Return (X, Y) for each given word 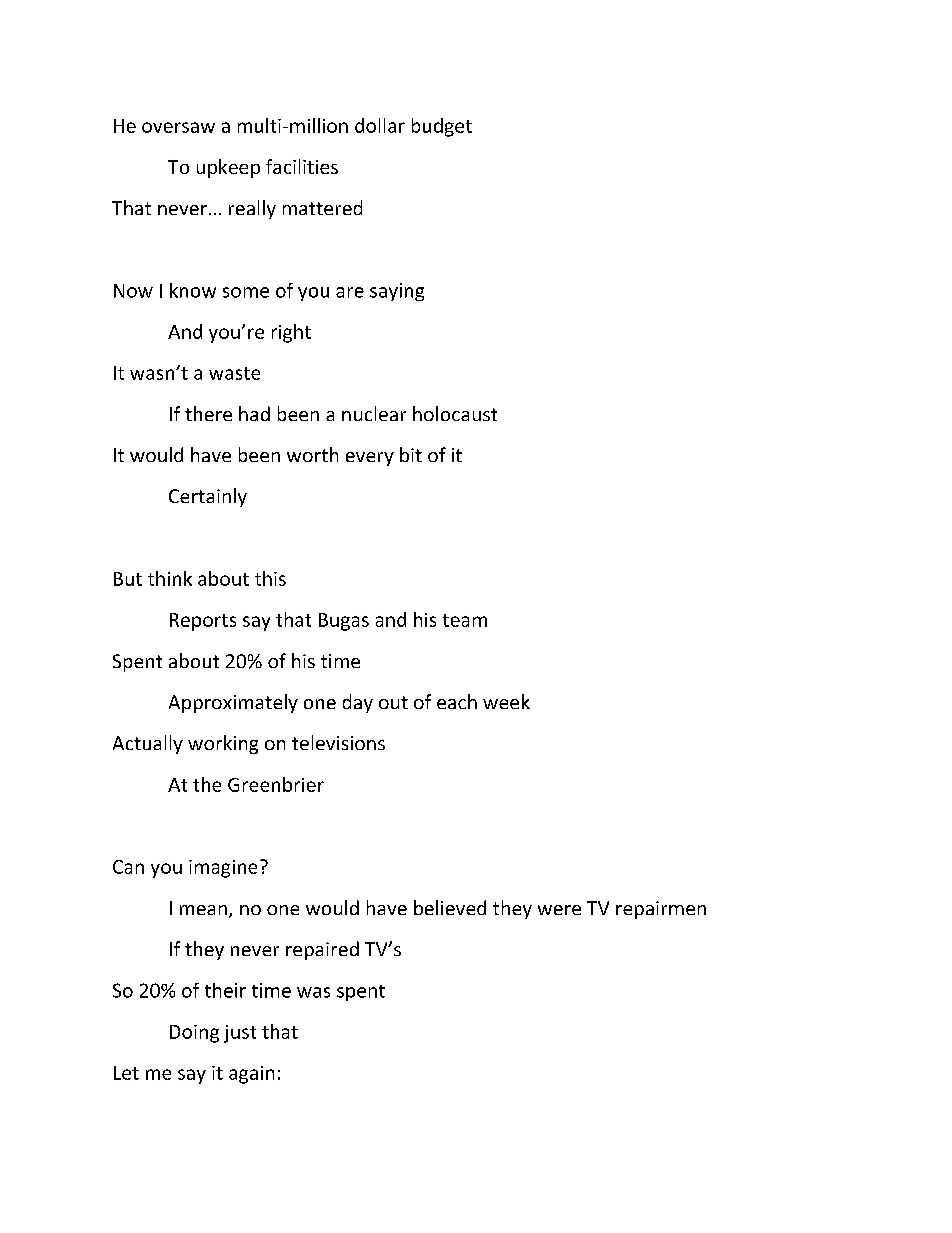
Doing (194, 1034)
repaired (322, 950)
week (506, 701)
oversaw (178, 127)
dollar (380, 125)
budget (442, 127)
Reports (203, 622)
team (465, 620)
